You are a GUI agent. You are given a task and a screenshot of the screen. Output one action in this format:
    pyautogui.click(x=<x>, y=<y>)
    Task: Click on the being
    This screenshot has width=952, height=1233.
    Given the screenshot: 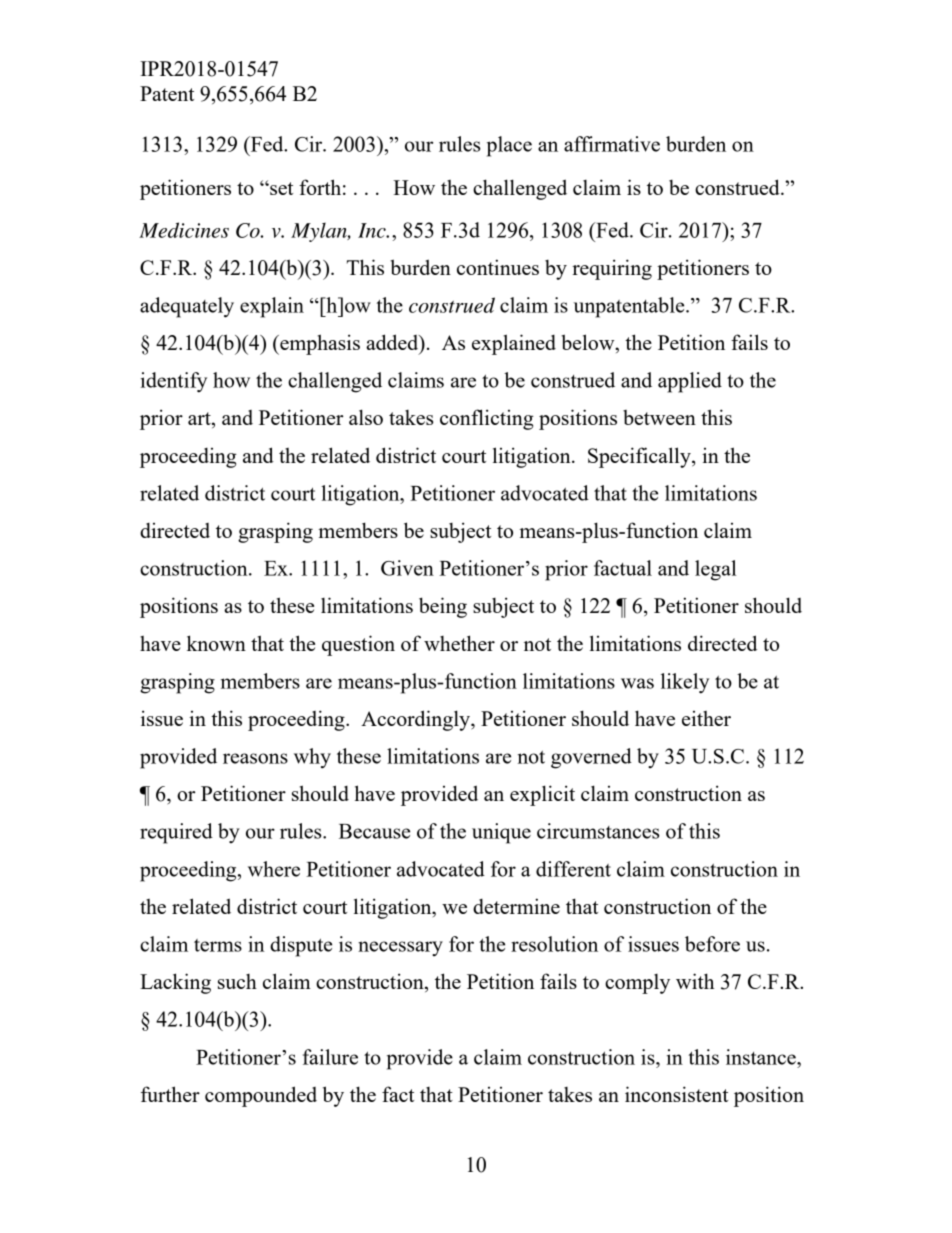 What is the action you would take?
    pyautogui.click(x=443, y=607)
